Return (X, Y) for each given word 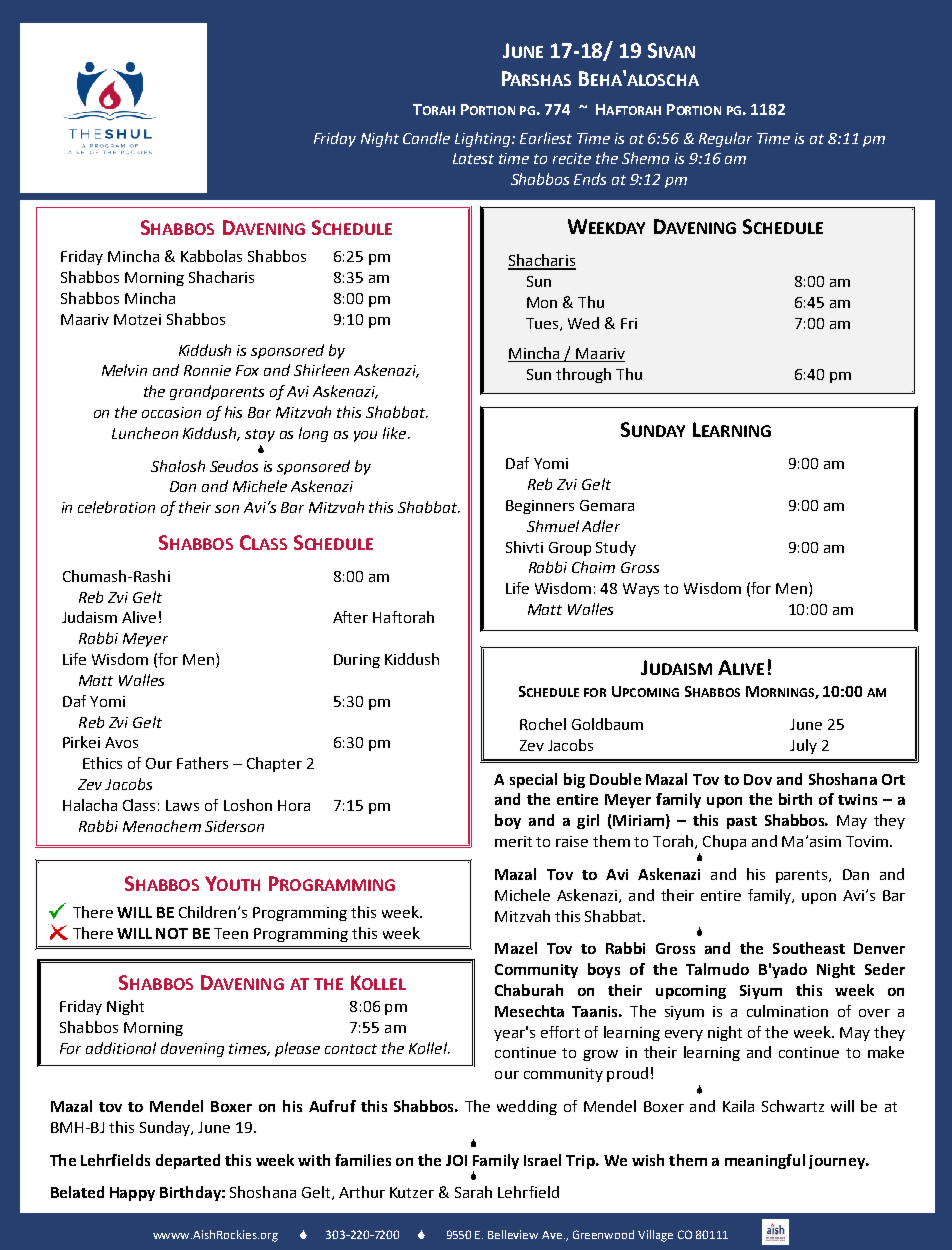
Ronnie (207, 370)
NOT (172, 933)
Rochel (543, 724)
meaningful (765, 1161)
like (396, 433)
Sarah (473, 1192)
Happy (132, 1194)
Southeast (809, 948)
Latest (473, 158)
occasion (171, 412)
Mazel (516, 948)
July (803, 746)
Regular (725, 139)
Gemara (607, 505)
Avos (121, 742)
